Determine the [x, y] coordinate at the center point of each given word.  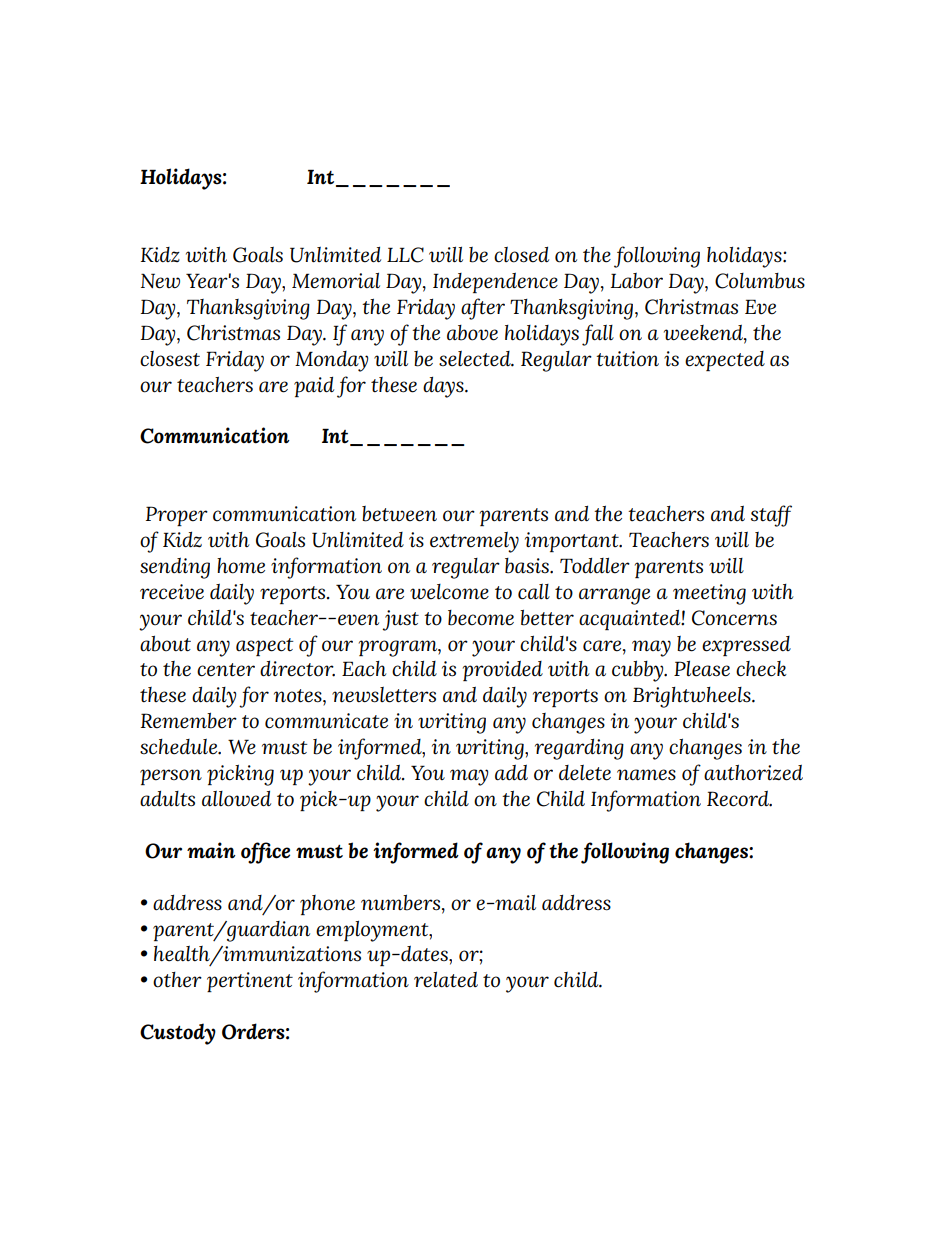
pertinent [250, 982]
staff [771, 516]
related [446, 979]
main [211, 850]
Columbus [760, 281]
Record [739, 798]
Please [702, 668]
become [481, 618]
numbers [400, 902]
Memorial [336, 280]
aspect [264, 647]
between [399, 514]
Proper [177, 516]
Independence [495, 282]
